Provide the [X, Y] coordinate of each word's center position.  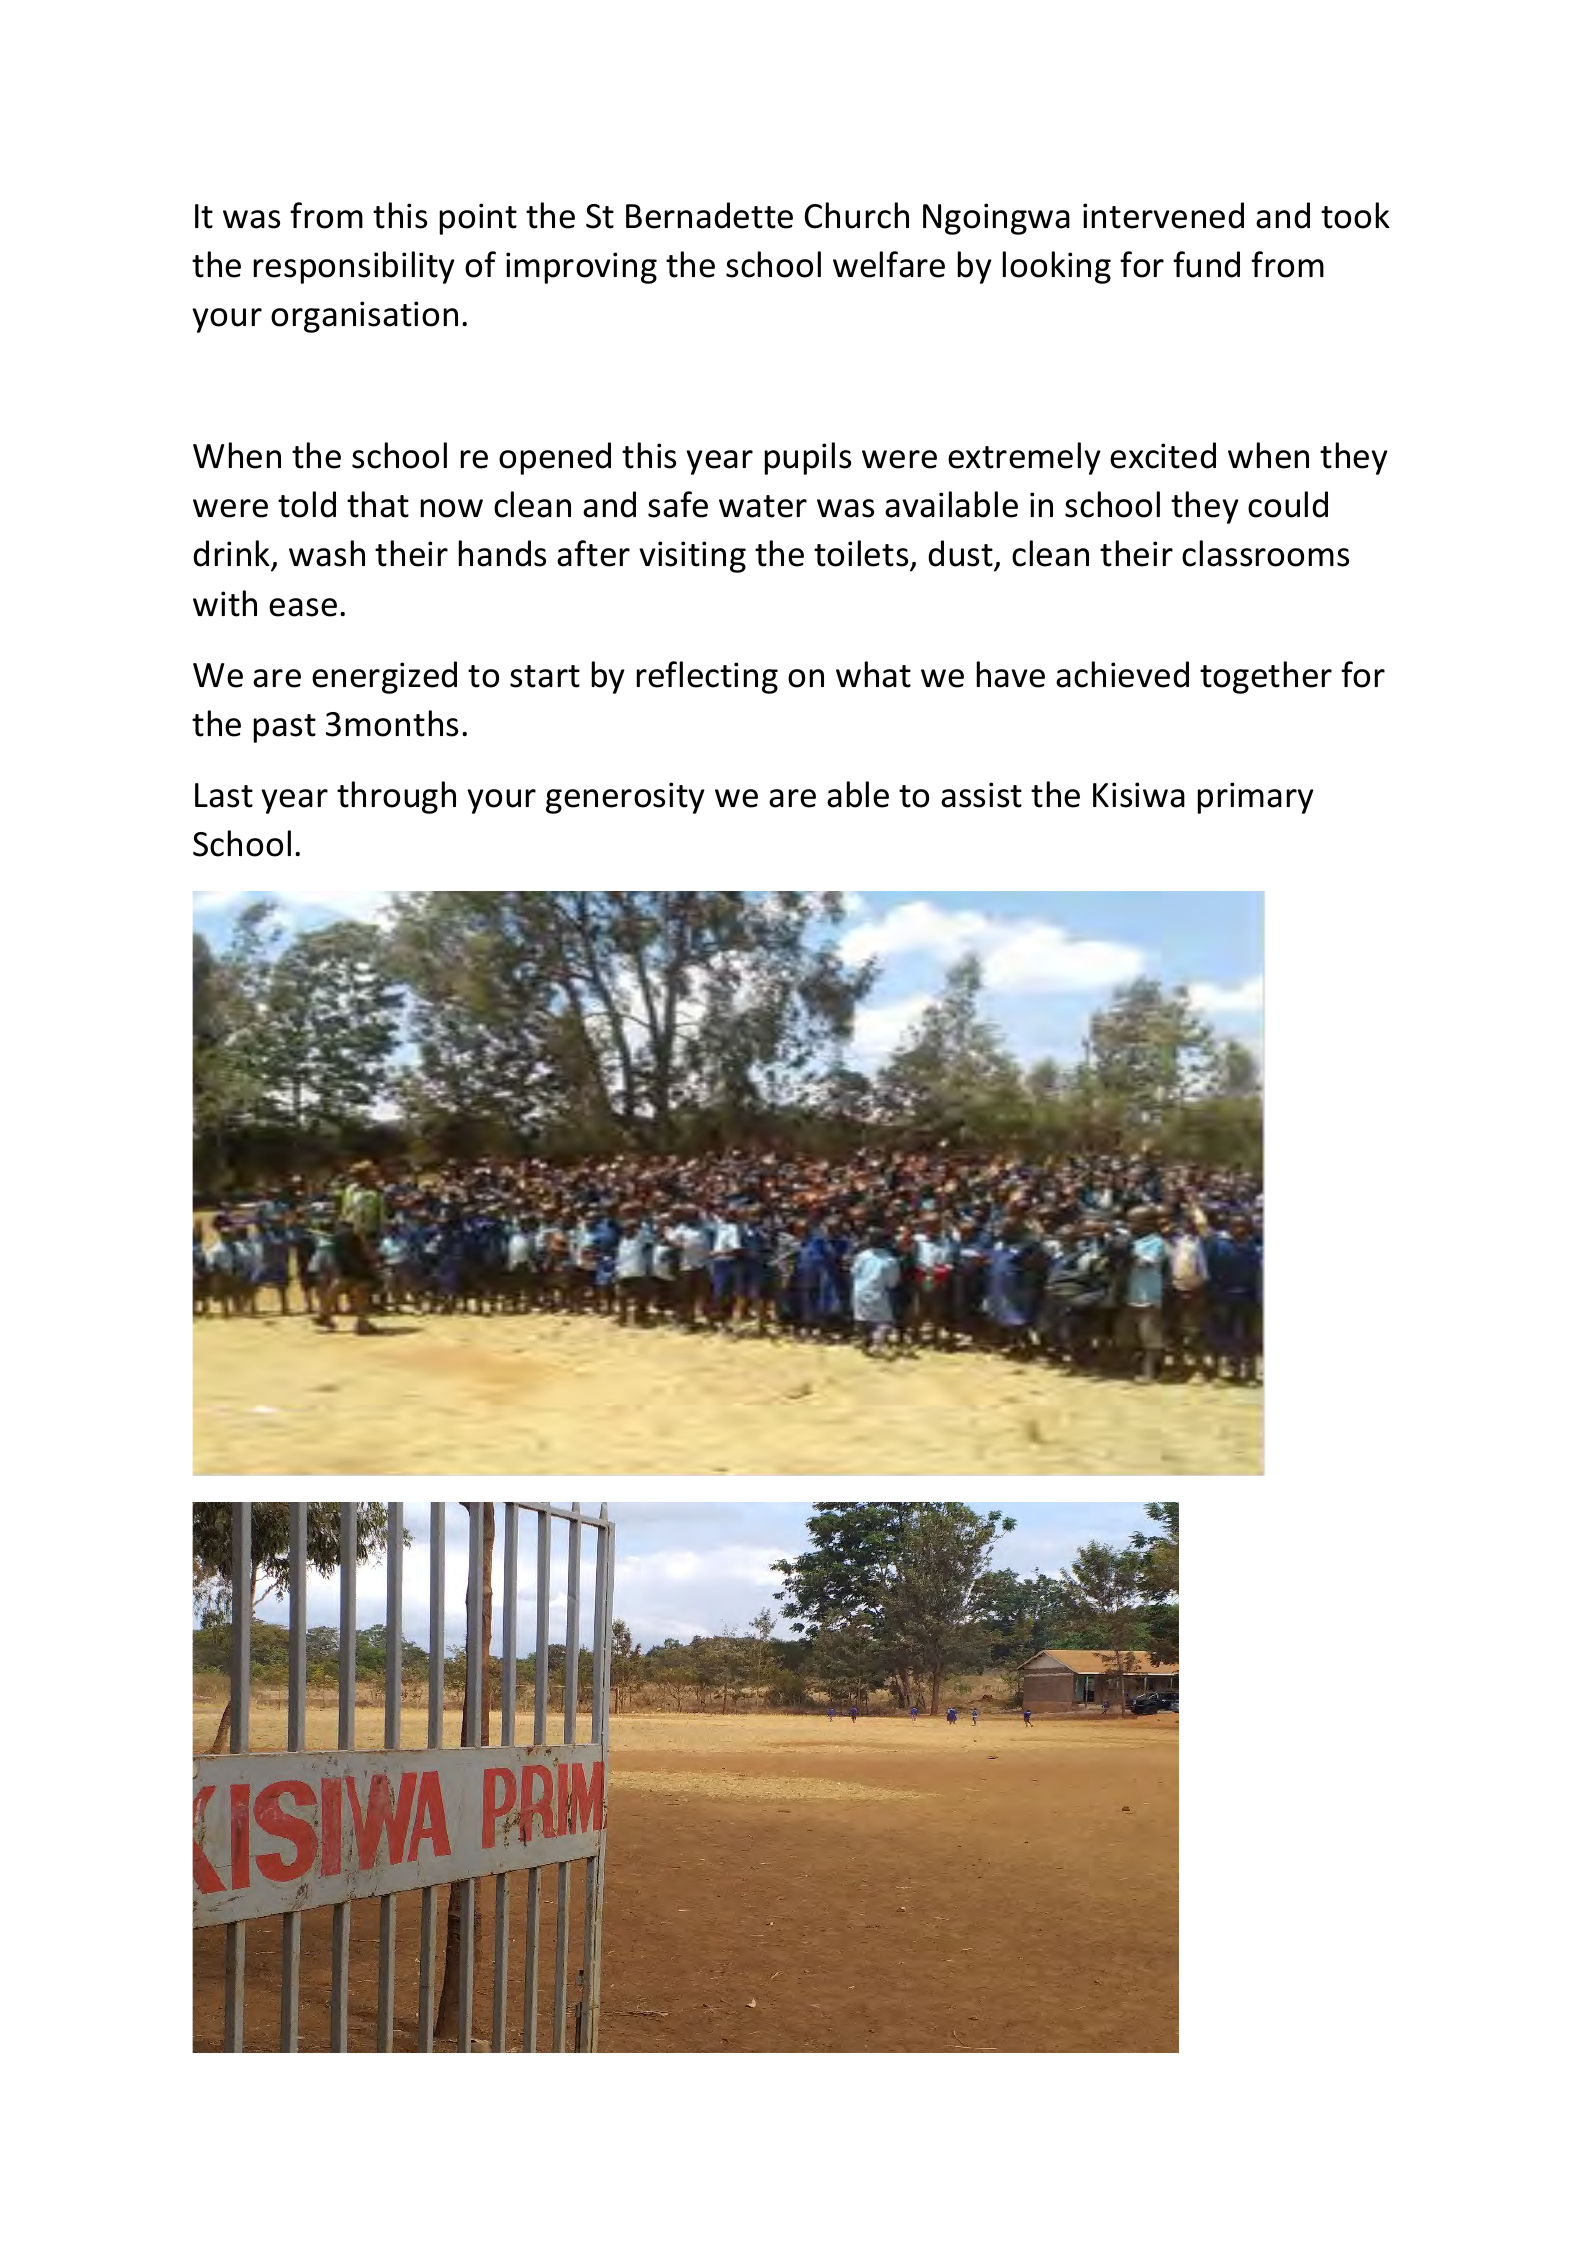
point [478, 219]
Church [856, 215]
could [1288, 504]
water [763, 506]
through [396, 797]
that [378, 504]
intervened [1163, 215]
